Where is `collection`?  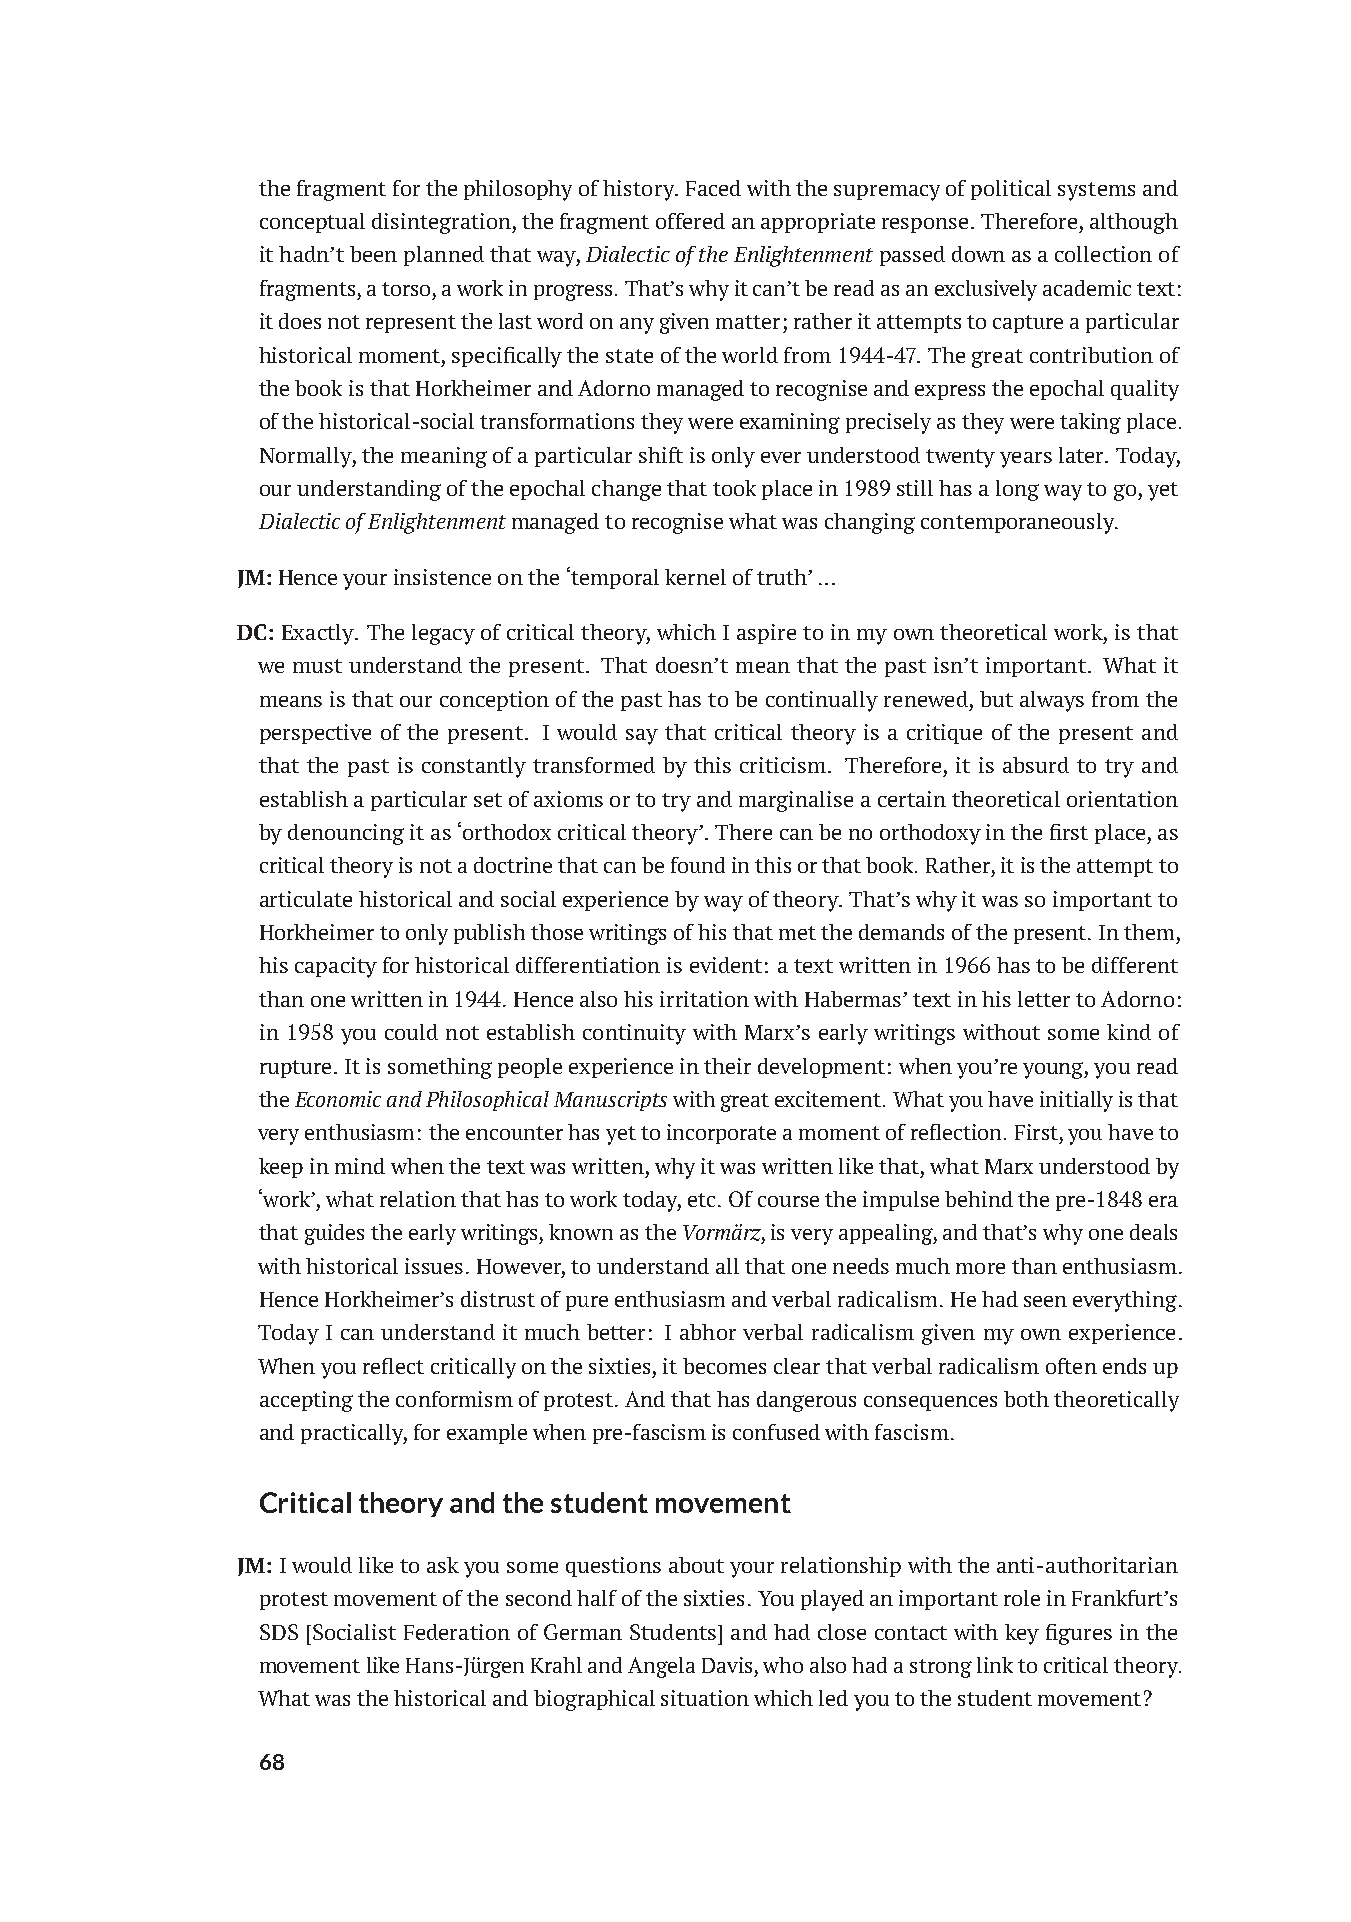 collection is located at coordinates (1103, 254).
